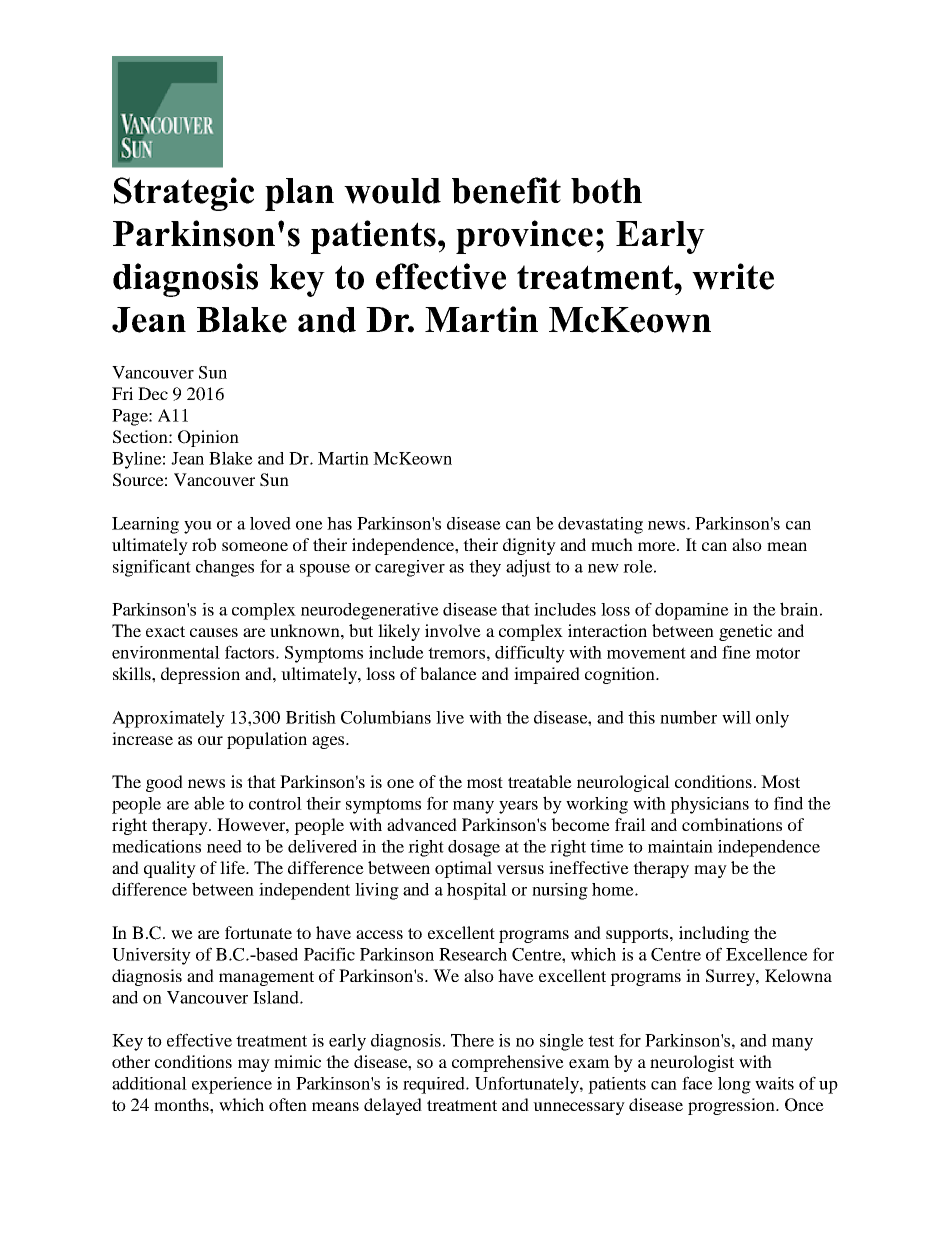  Describe the element at coordinates (733, 276) in the screenshot. I see `write` at that location.
